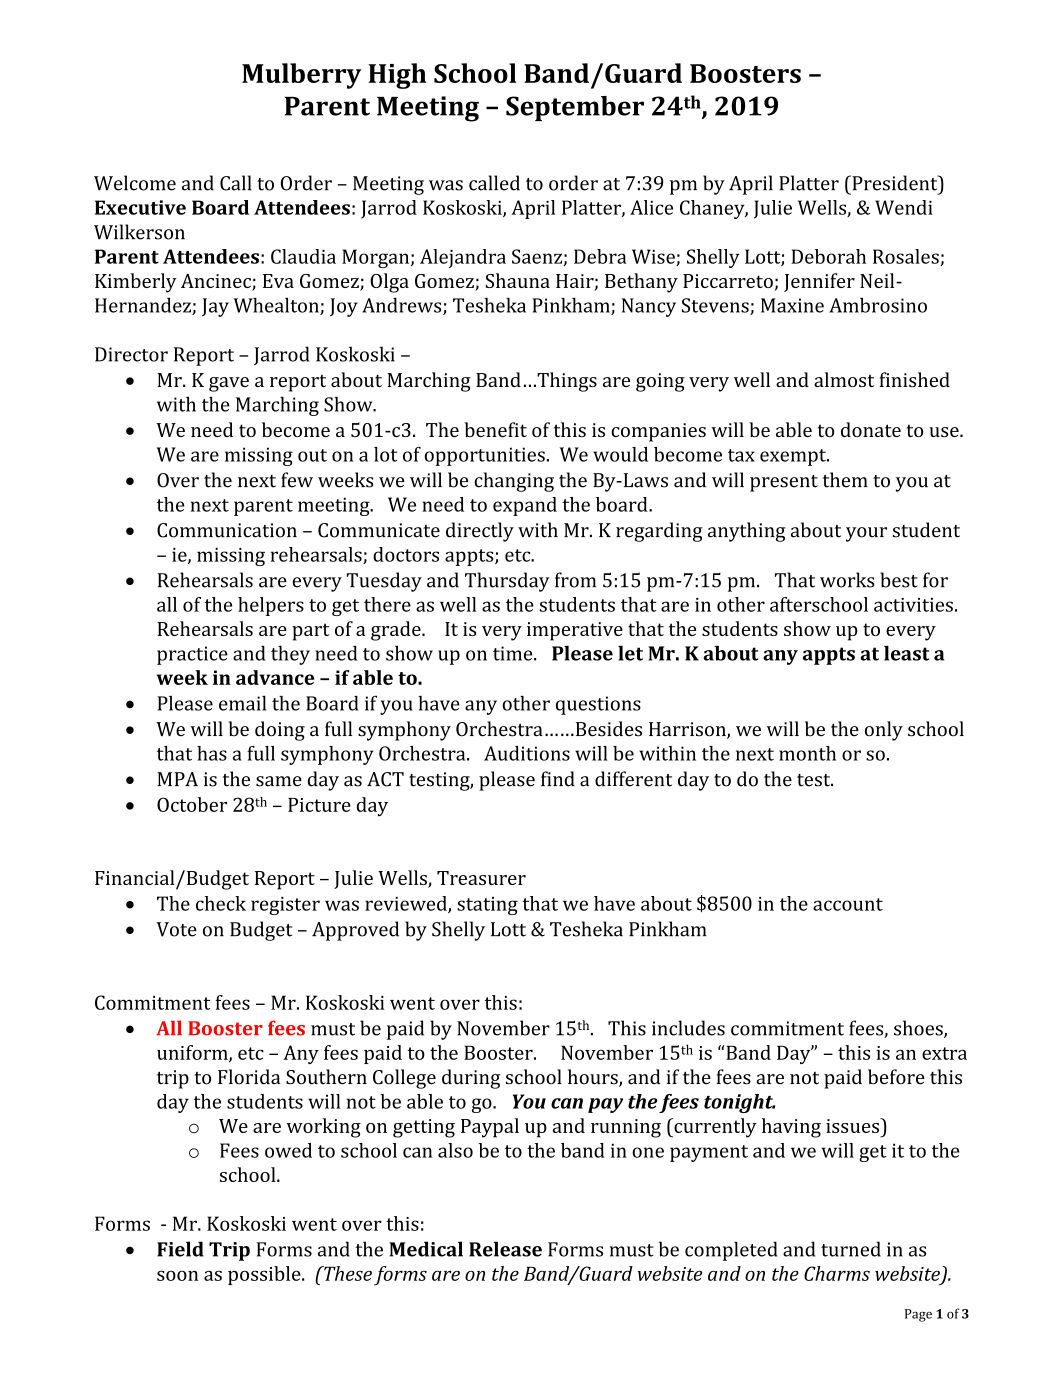  I want to click on Welcome, so click(135, 183).
